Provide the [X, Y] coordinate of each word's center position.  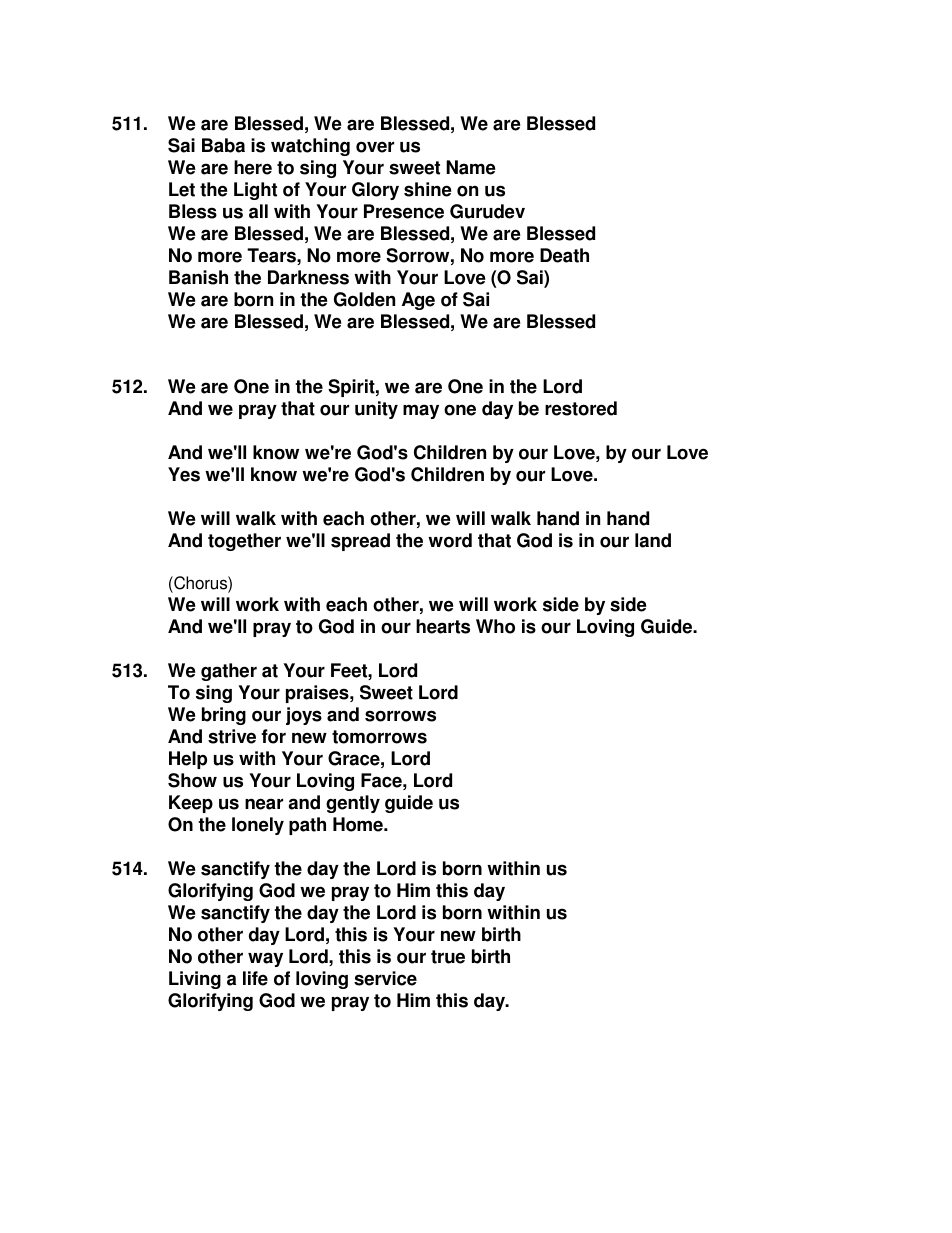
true [448, 957]
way [265, 959]
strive [232, 736]
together [244, 542]
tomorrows [379, 737]
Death [564, 255]
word [450, 540]
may [421, 411]
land [653, 540]
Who [495, 626]
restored [581, 408]
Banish [198, 277]
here [253, 167]
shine [428, 189]
